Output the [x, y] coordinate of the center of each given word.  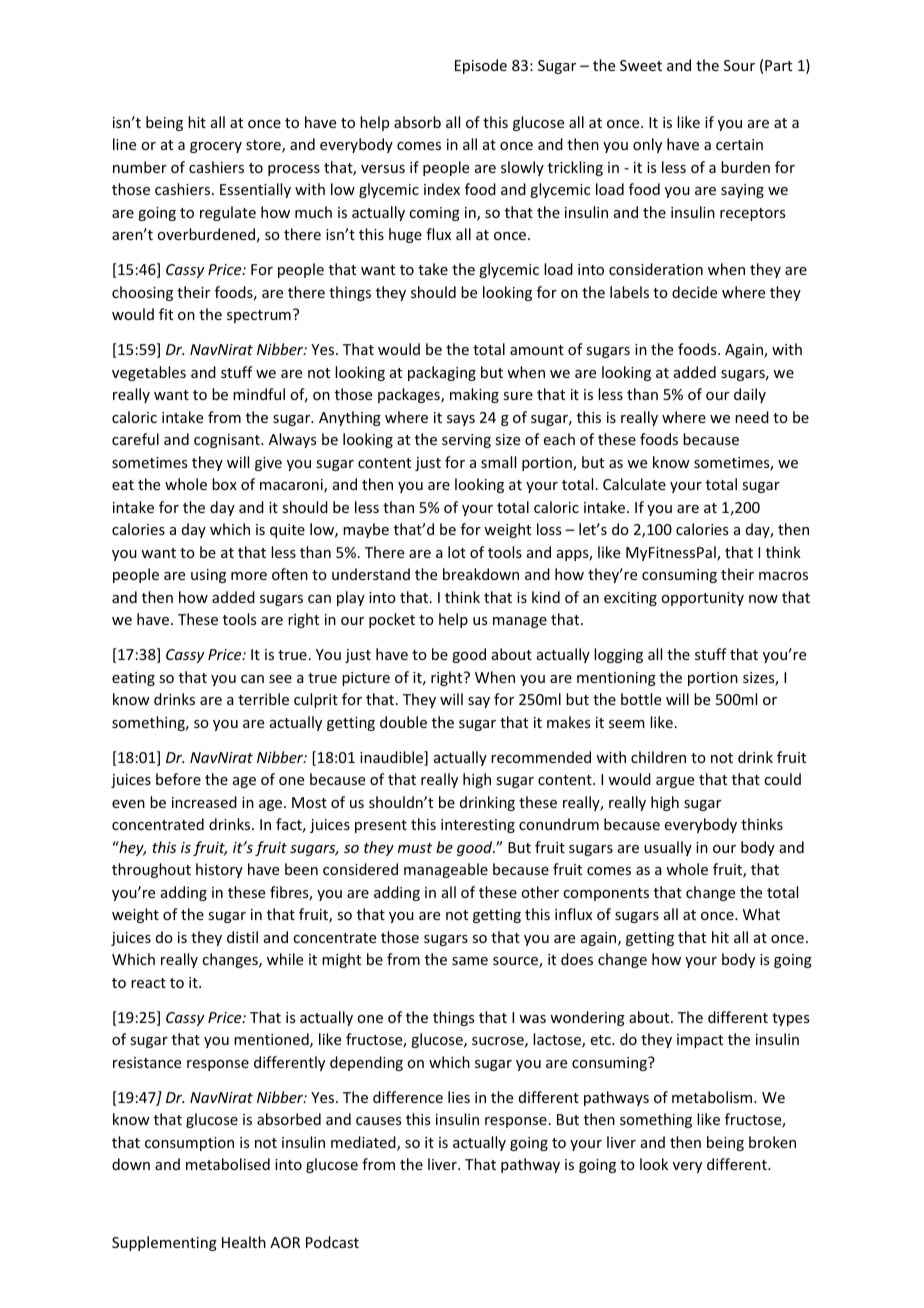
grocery [216, 147]
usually [668, 848]
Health [244, 1242]
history [219, 870]
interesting [478, 826]
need [752, 417]
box [224, 484]
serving [466, 441]
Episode [481, 66]
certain [739, 144]
